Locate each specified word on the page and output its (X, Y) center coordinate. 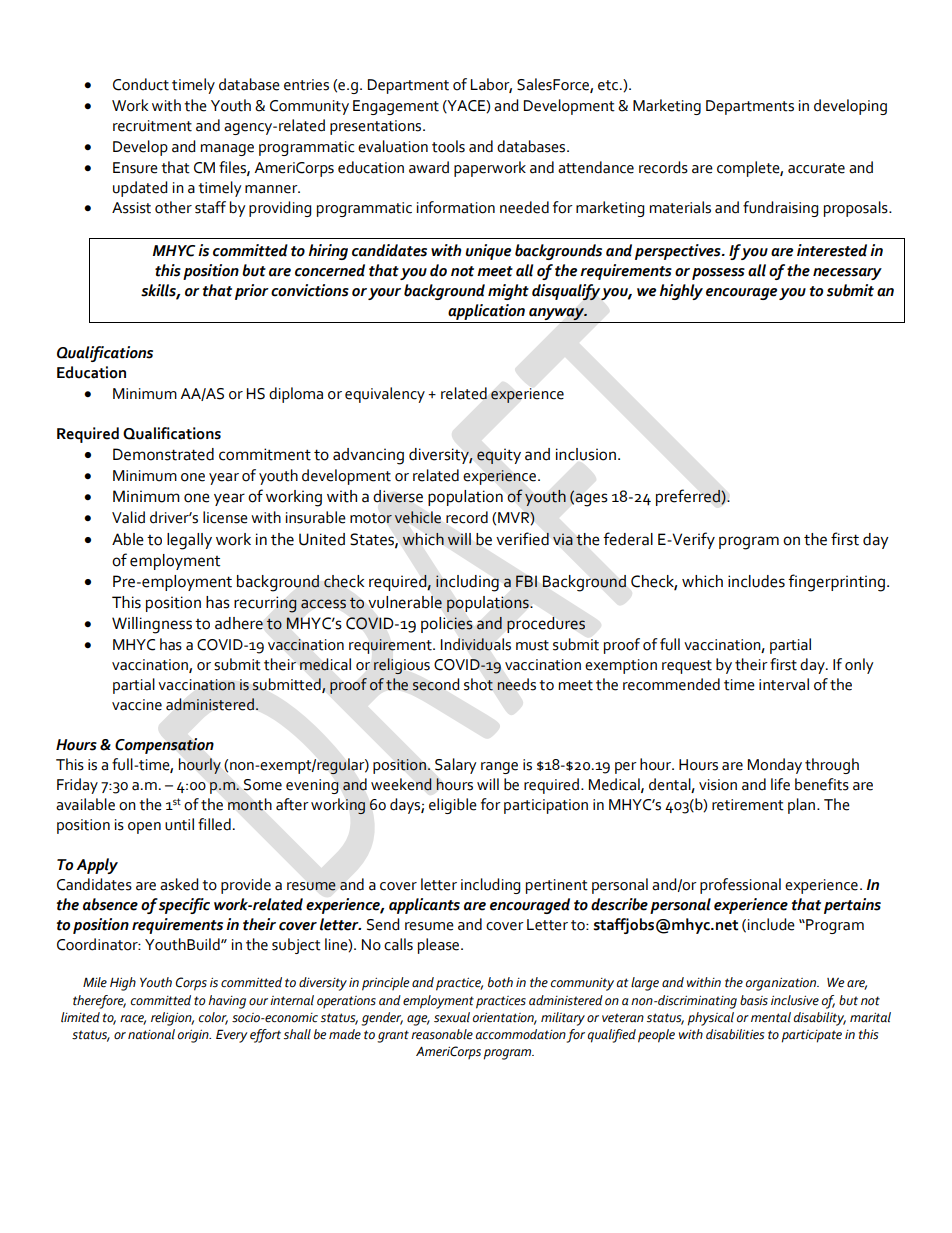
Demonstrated (163, 454)
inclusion (586, 454)
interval (784, 684)
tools (448, 146)
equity (499, 456)
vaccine (137, 705)
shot (478, 684)
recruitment (152, 126)
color (213, 1018)
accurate (816, 168)
